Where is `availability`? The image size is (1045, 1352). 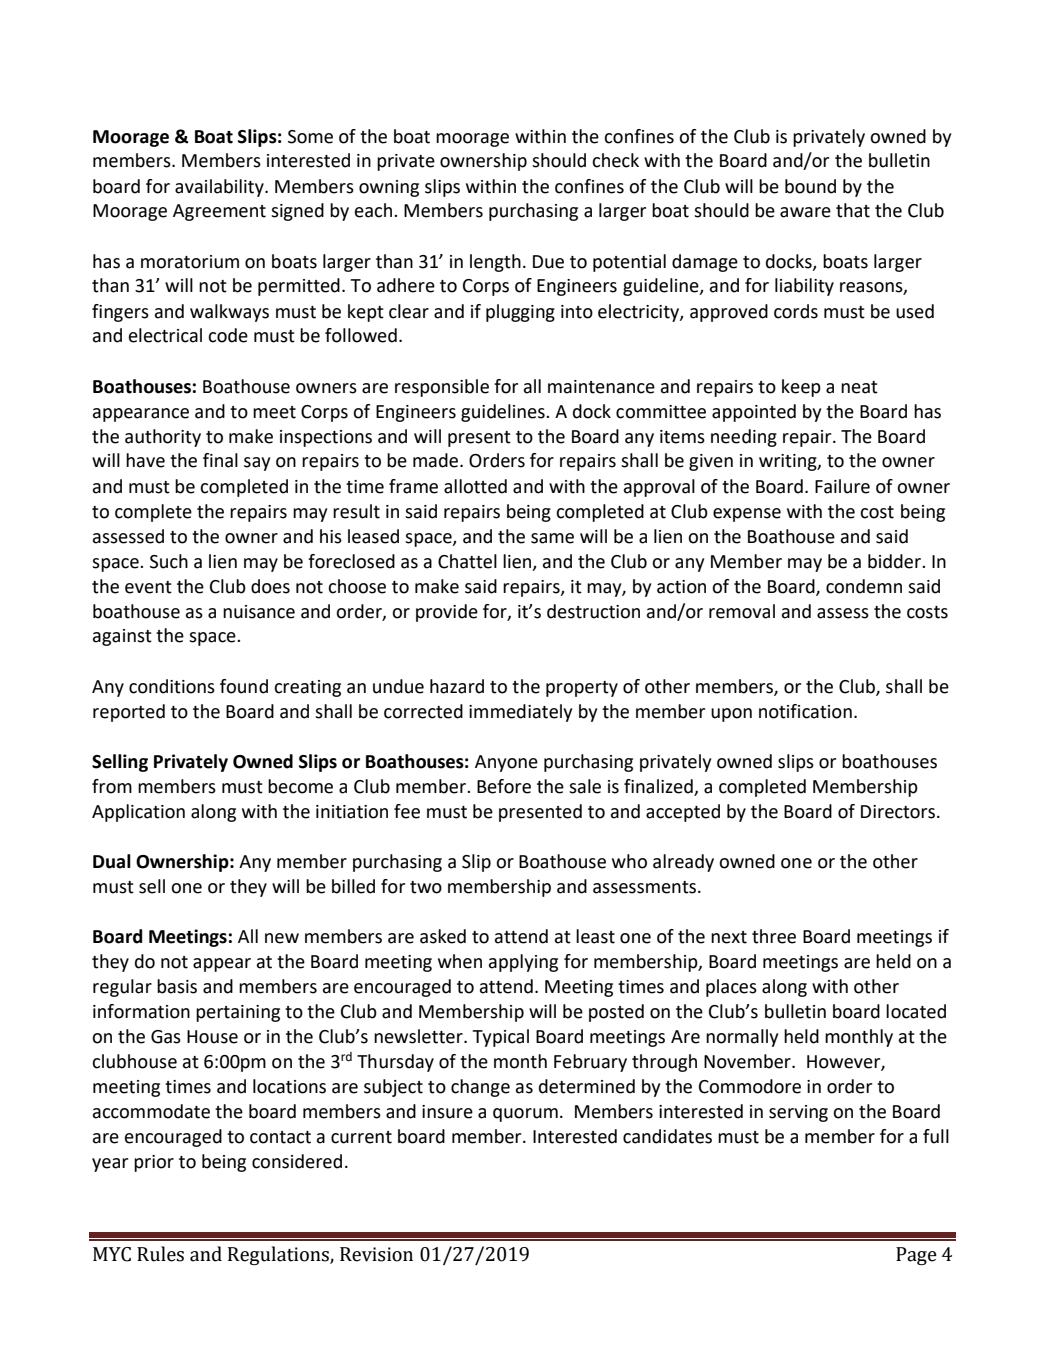
availability is located at coordinates (220, 188).
